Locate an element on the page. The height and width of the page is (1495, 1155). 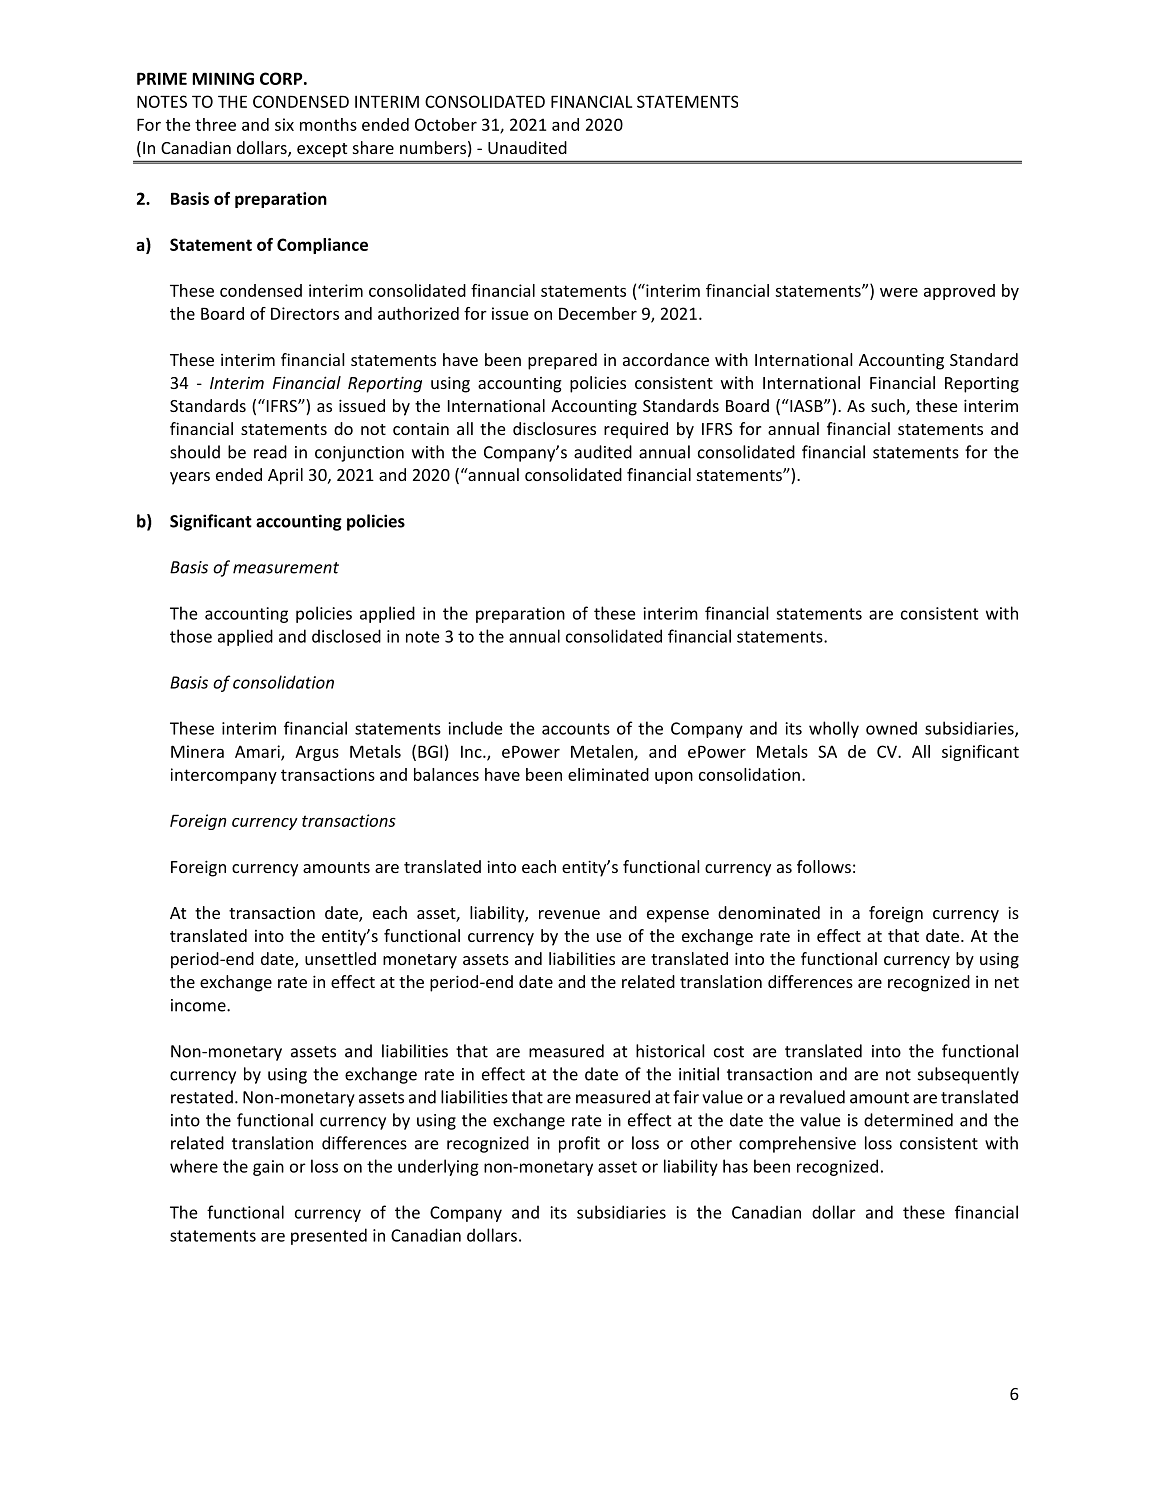
were is located at coordinates (899, 292).
